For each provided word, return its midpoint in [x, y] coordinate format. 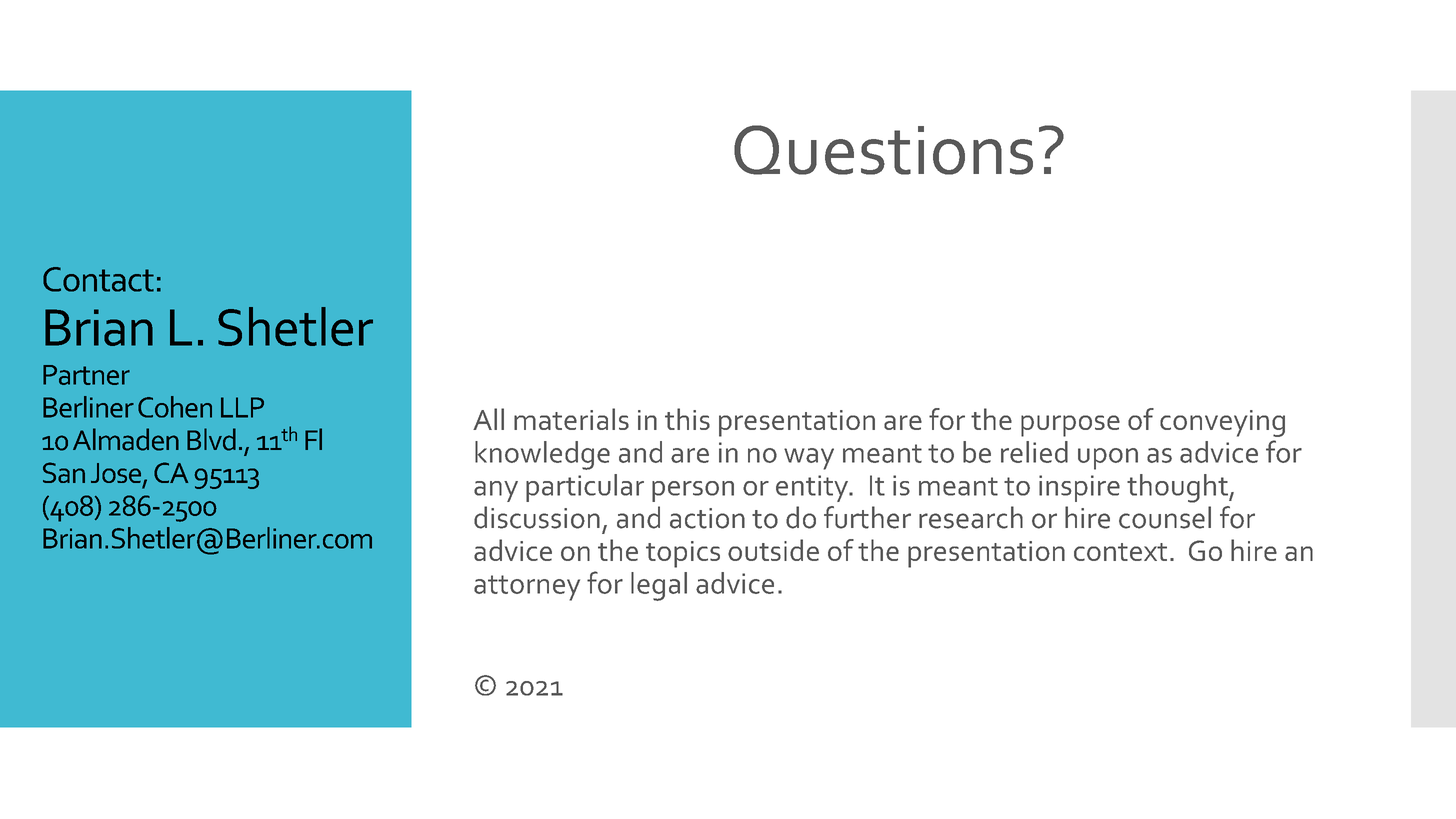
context [1120, 552]
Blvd [211, 439]
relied [1034, 452]
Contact [98, 279]
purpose [1070, 426]
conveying [1222, 423]
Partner [86, 375]
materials [571, 419]
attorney [527, 588]
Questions [883, 150]
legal [659, 586]
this [687, 419]
